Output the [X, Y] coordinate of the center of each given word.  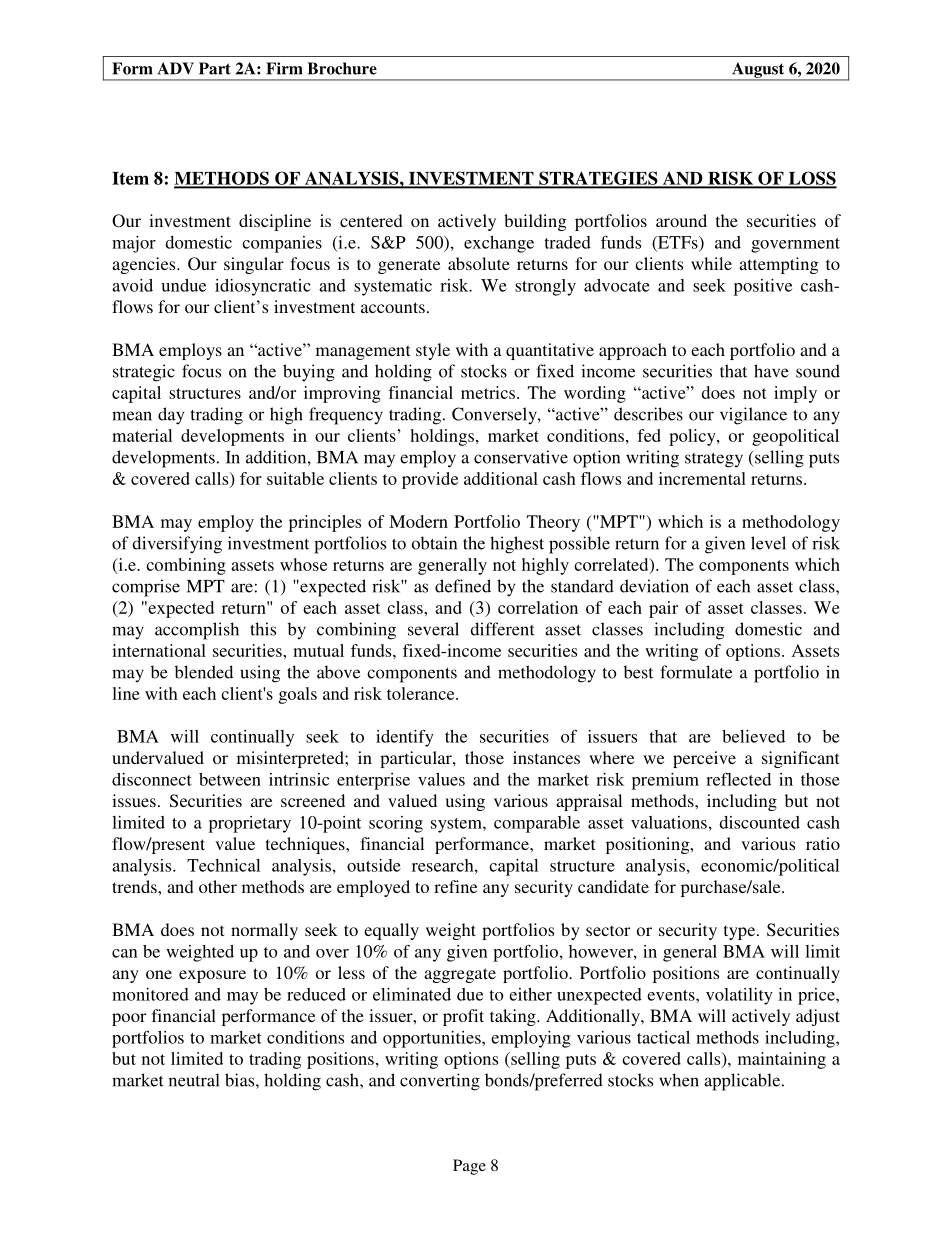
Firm [284, 68]
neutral [194, 1080]
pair [663, 609]
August [758, 71]
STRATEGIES [598, 179]
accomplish [197, 631]
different [502, 629]
